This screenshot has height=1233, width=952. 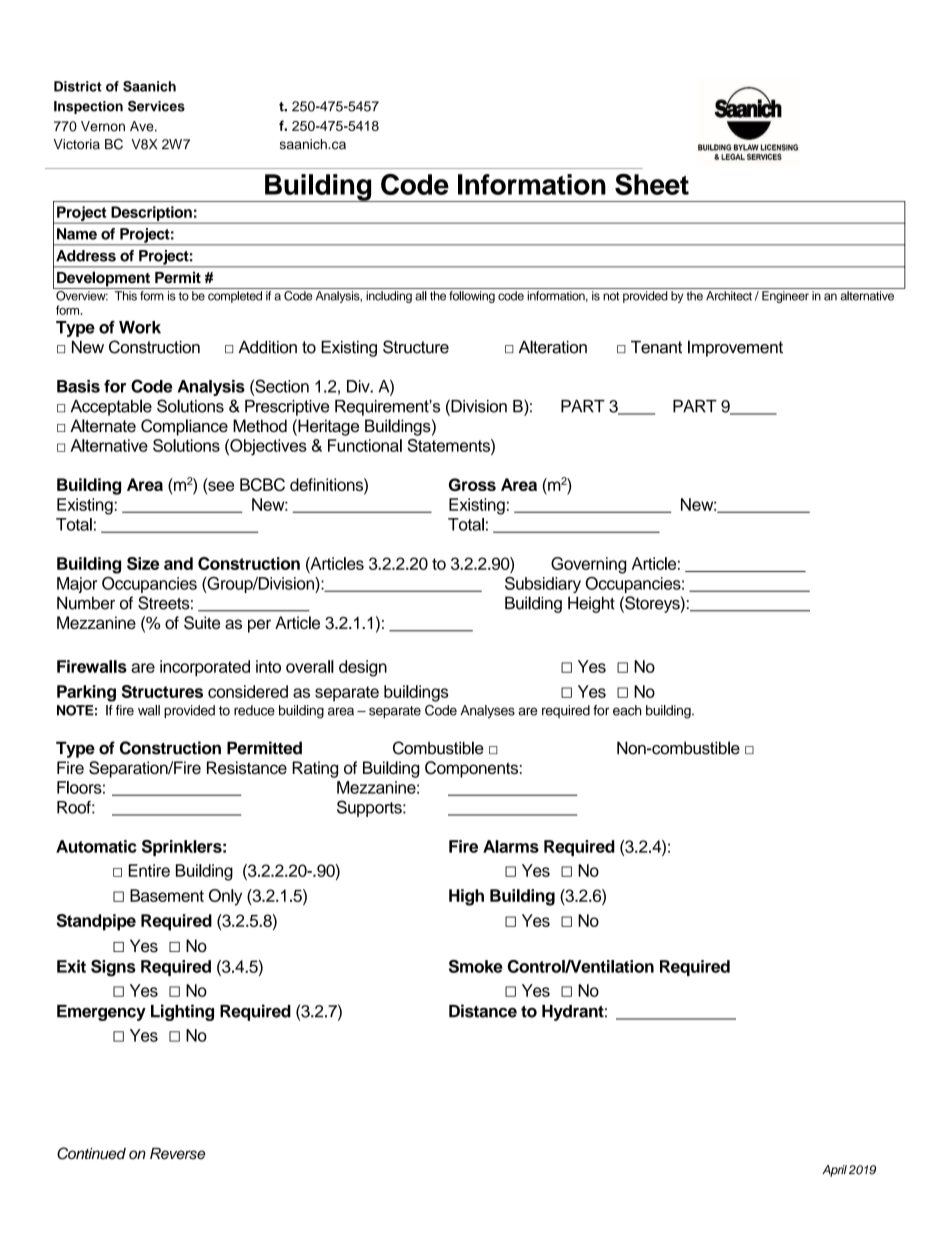 What do you see at coordinates (483, 1011) in the screenshot?
I see `Distance` at bounding box center [483, 1011].
